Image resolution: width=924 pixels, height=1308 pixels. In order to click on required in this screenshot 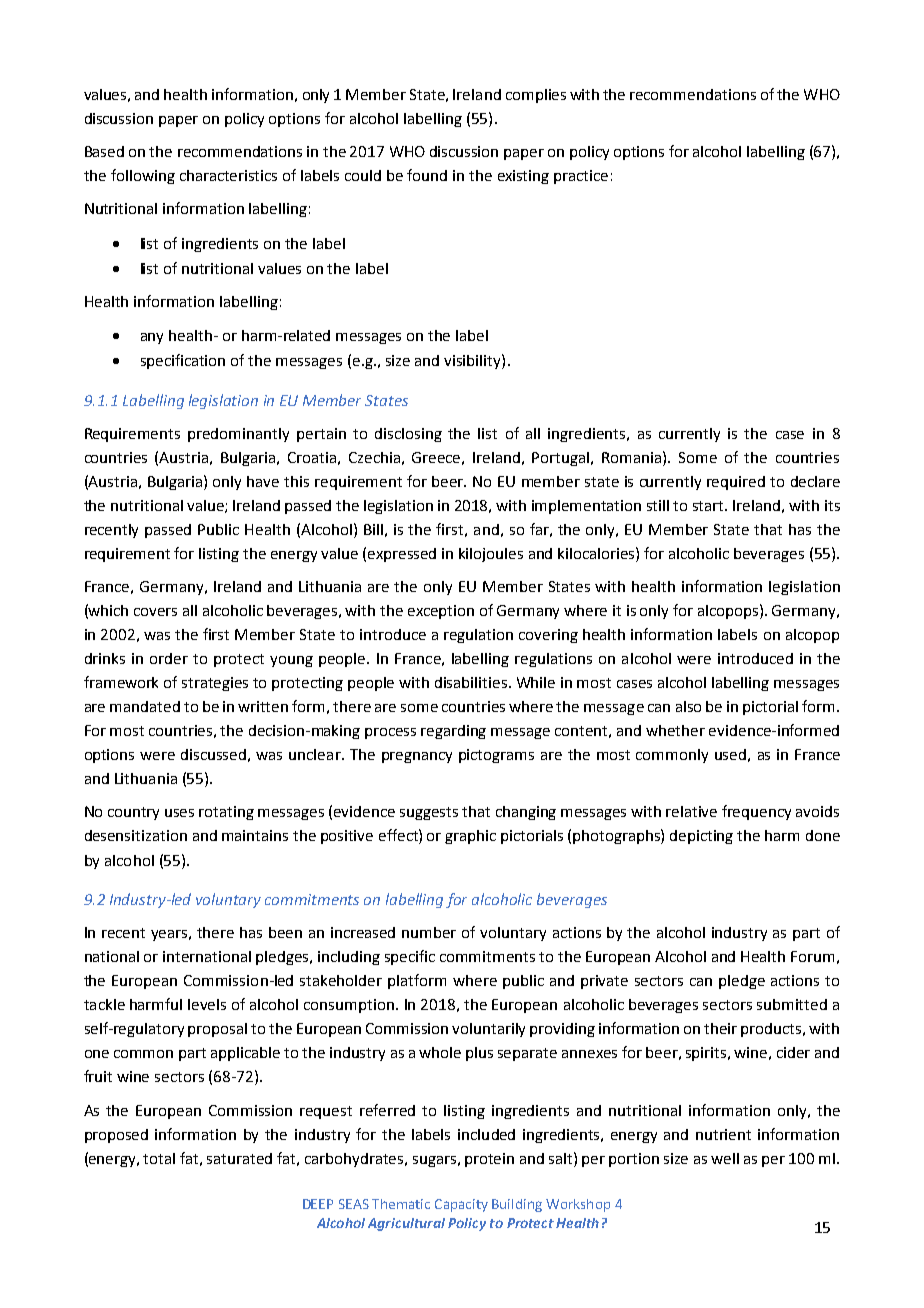, I will do `click(736, 483)`.
